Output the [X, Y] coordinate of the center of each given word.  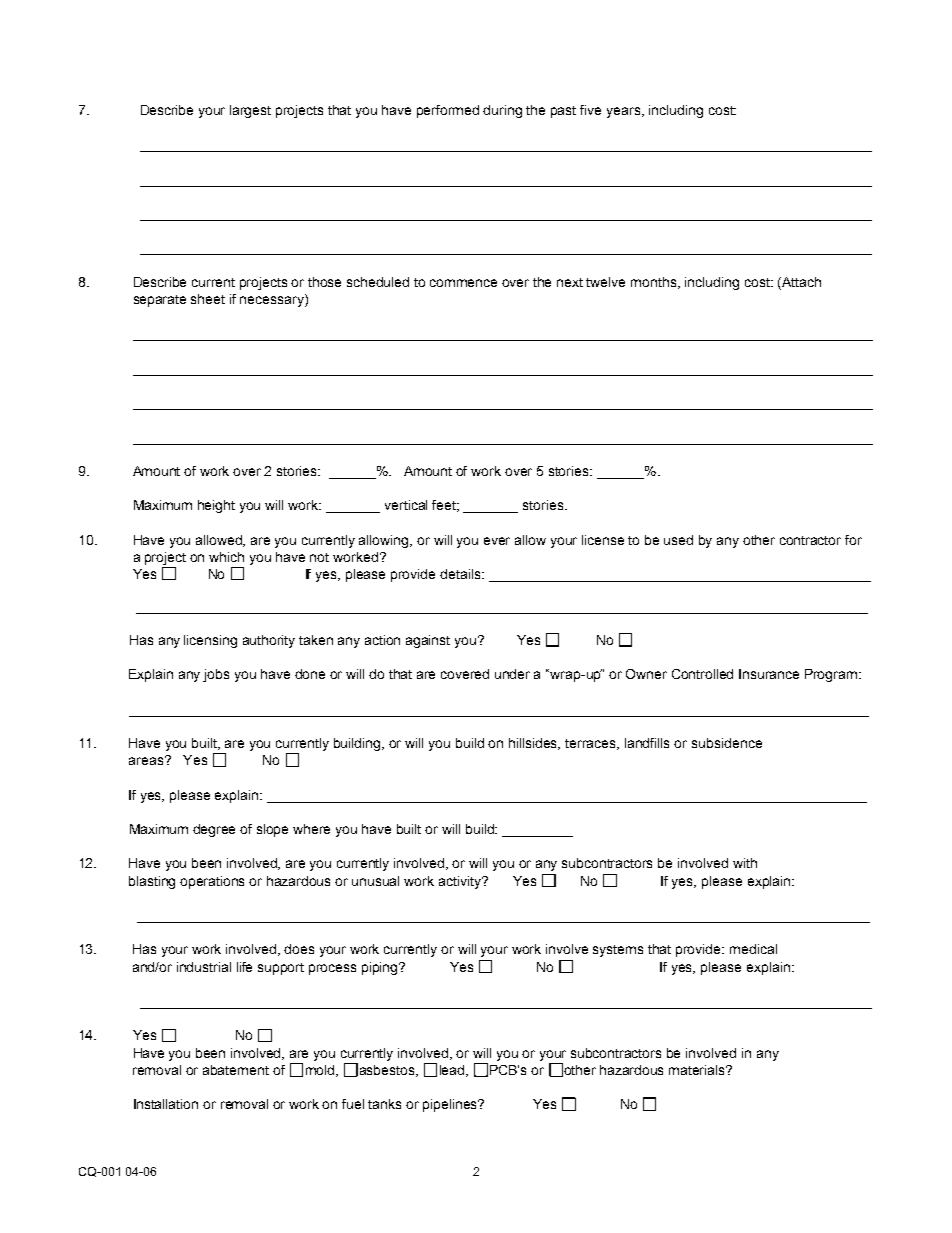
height [216, 506]
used [678, 540]
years [625, 112]
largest [250, 111]
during [502, 111]
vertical [406, 505]
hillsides [534, 744]
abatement [236, 1070]
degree [214, 830]
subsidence [727, 743]
